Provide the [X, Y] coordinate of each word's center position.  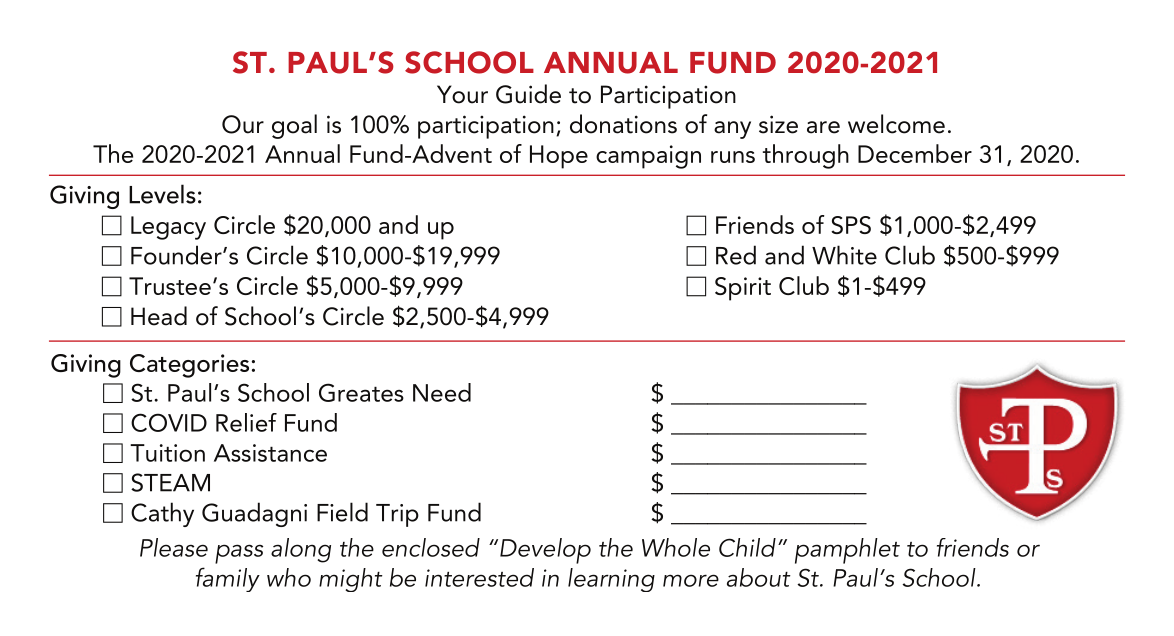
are [823, 127]
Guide [528, 94]
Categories [189, 366]
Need [442, 392]
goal [294, 126]
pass [239, 554]
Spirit [743, 289]
